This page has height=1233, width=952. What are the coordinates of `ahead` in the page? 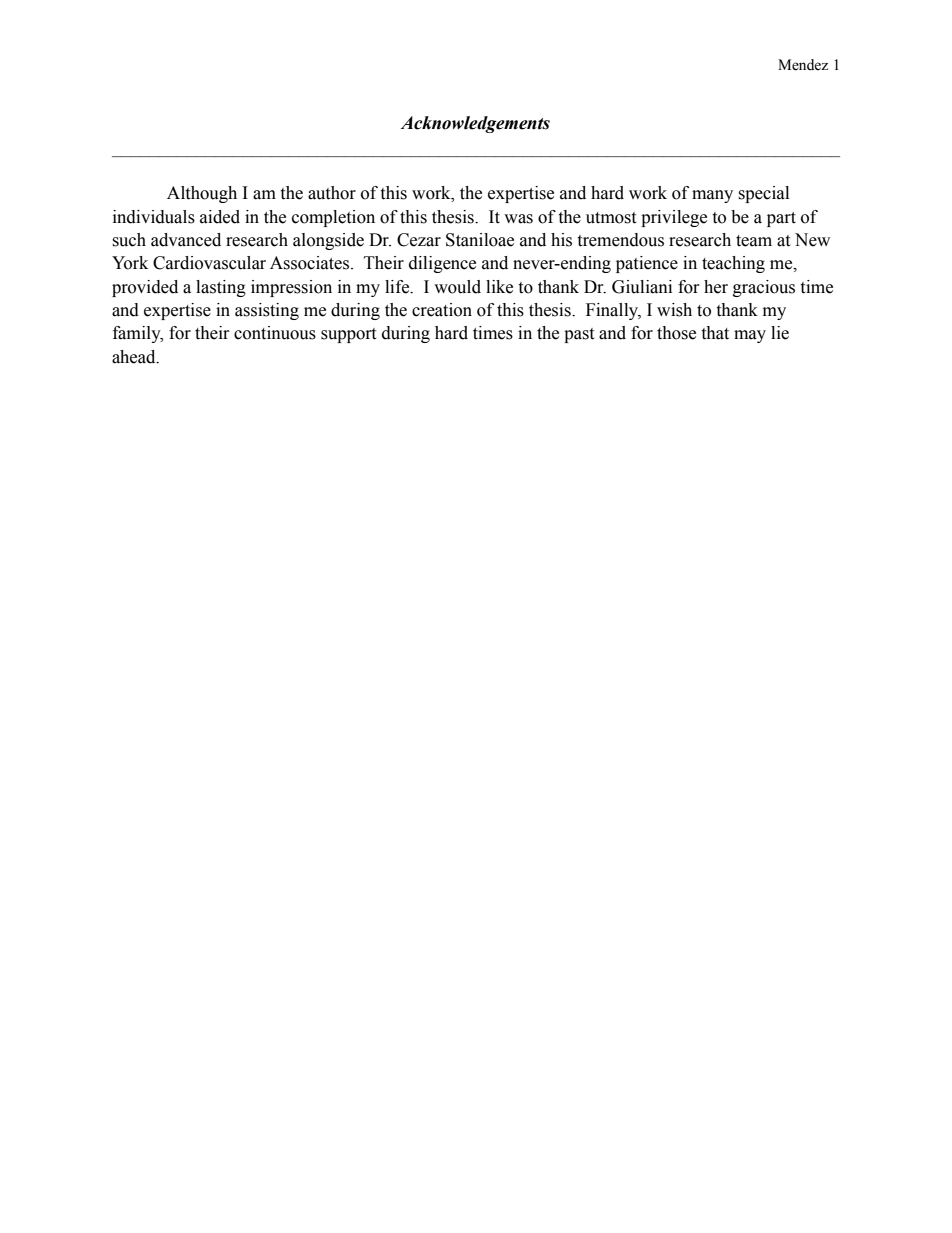 It's located at (135, 357).
